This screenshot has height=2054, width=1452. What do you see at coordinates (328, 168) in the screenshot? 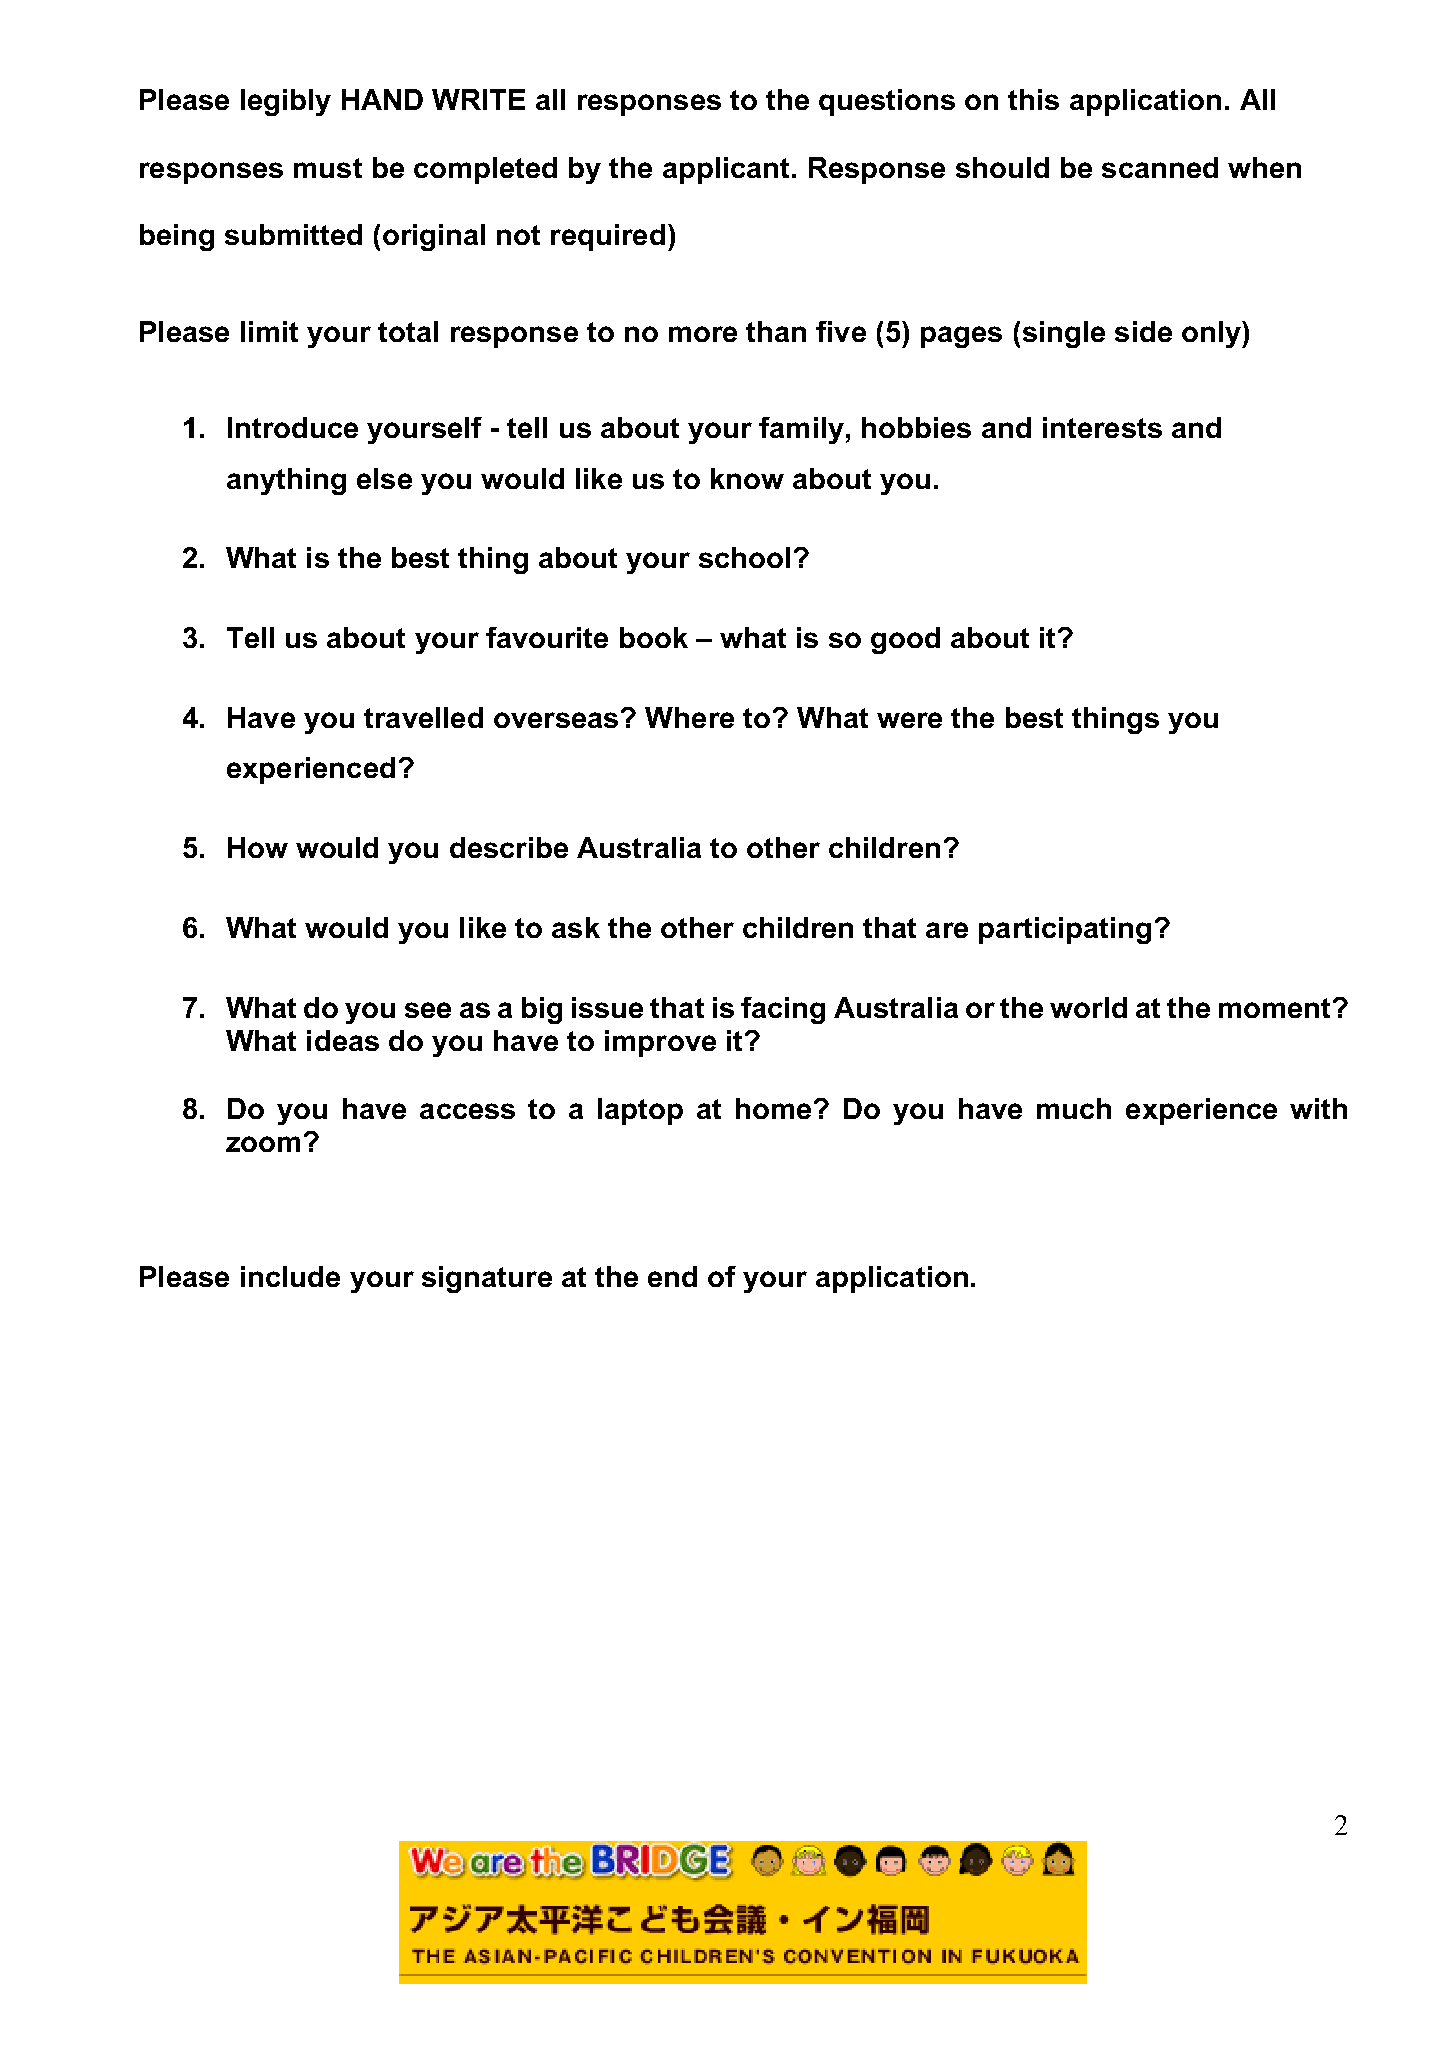
I see `must` at bounding box center [328, 168].
